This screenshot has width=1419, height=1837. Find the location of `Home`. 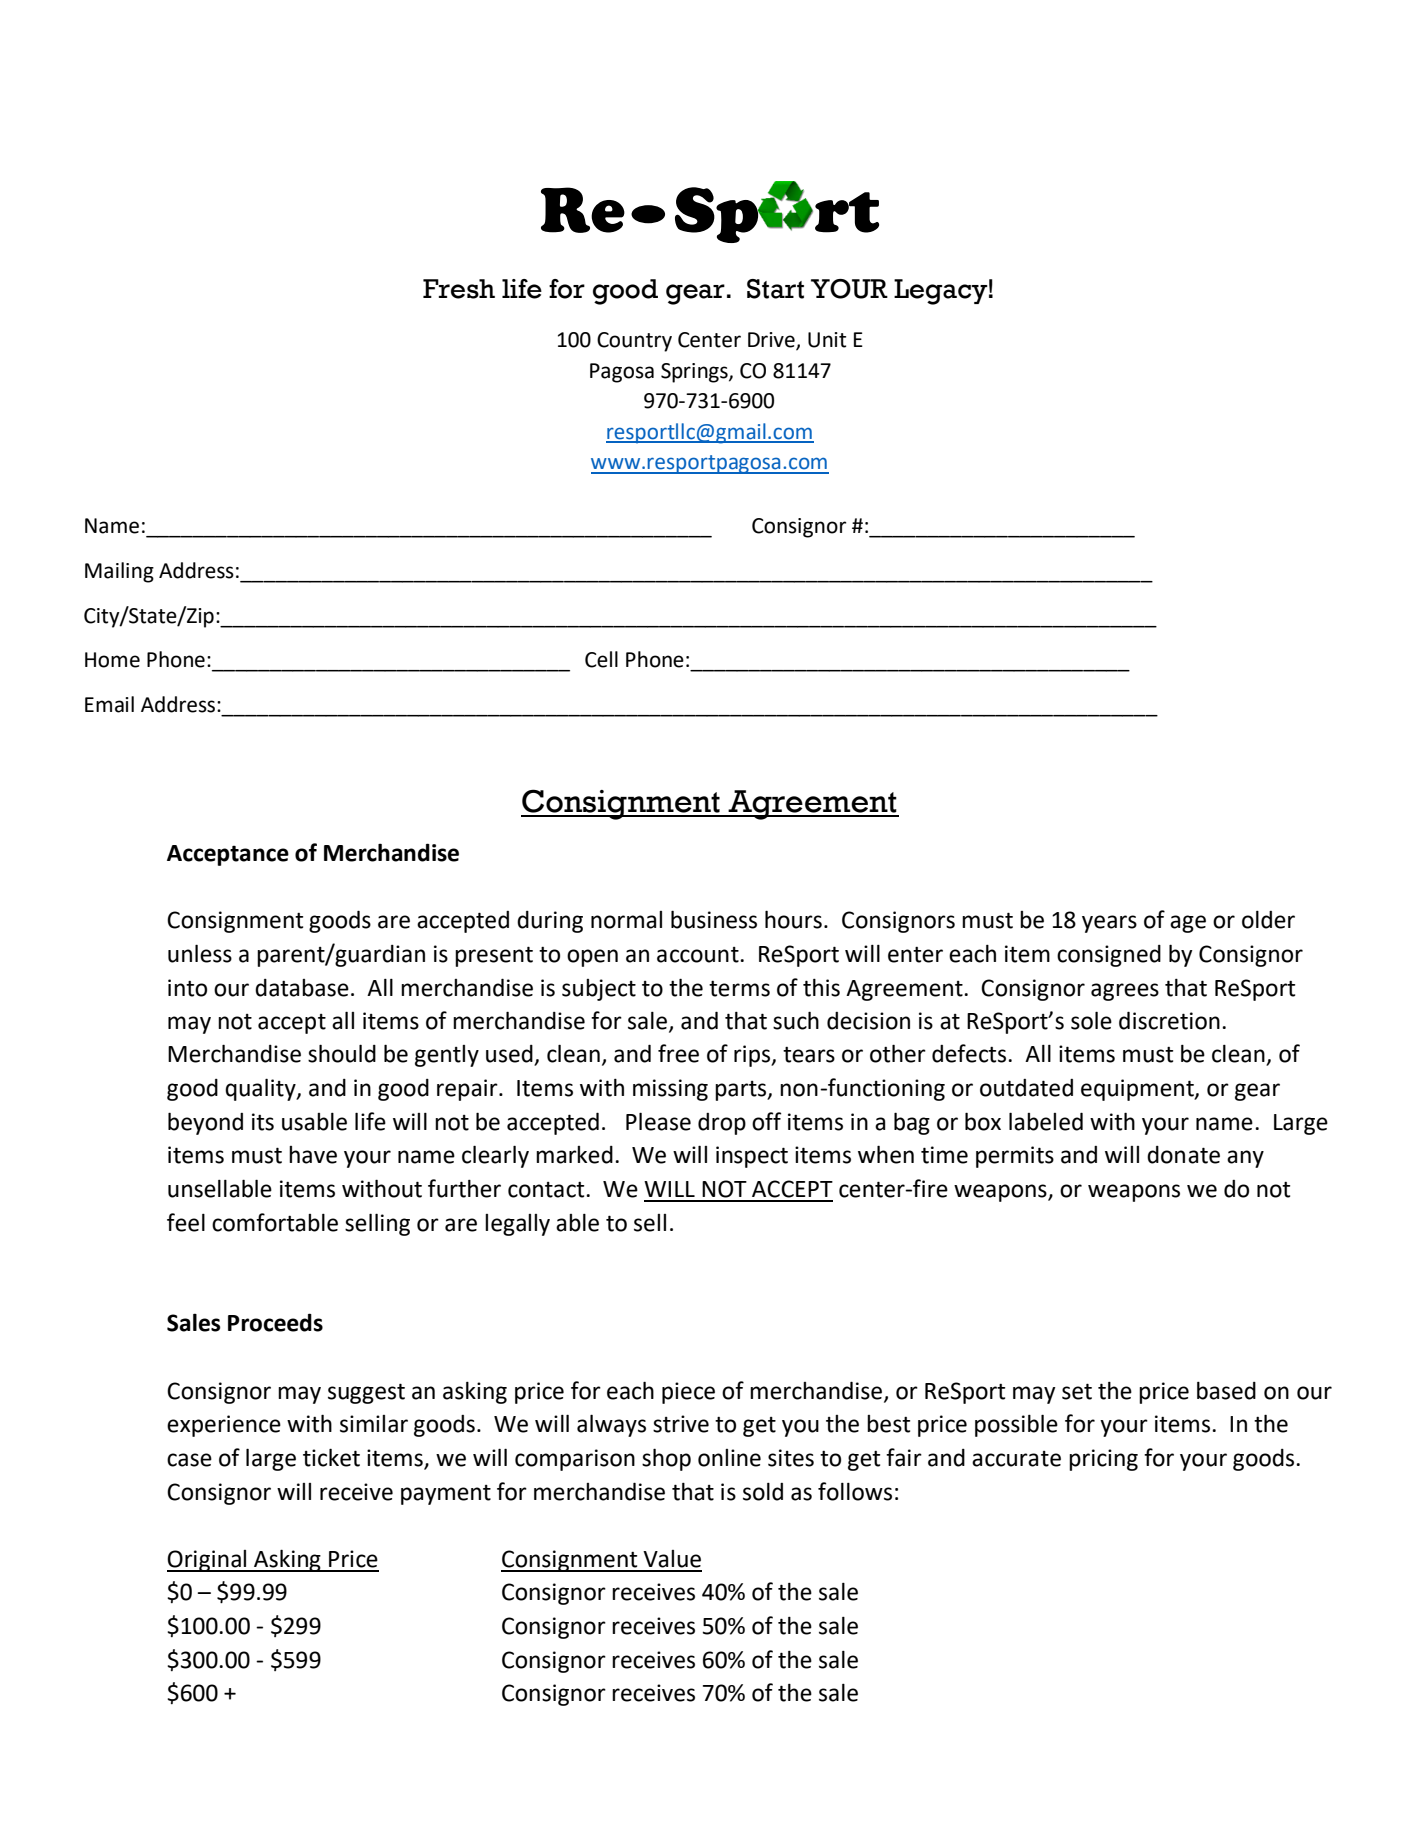

Home is located at coordinates (112, 660).
